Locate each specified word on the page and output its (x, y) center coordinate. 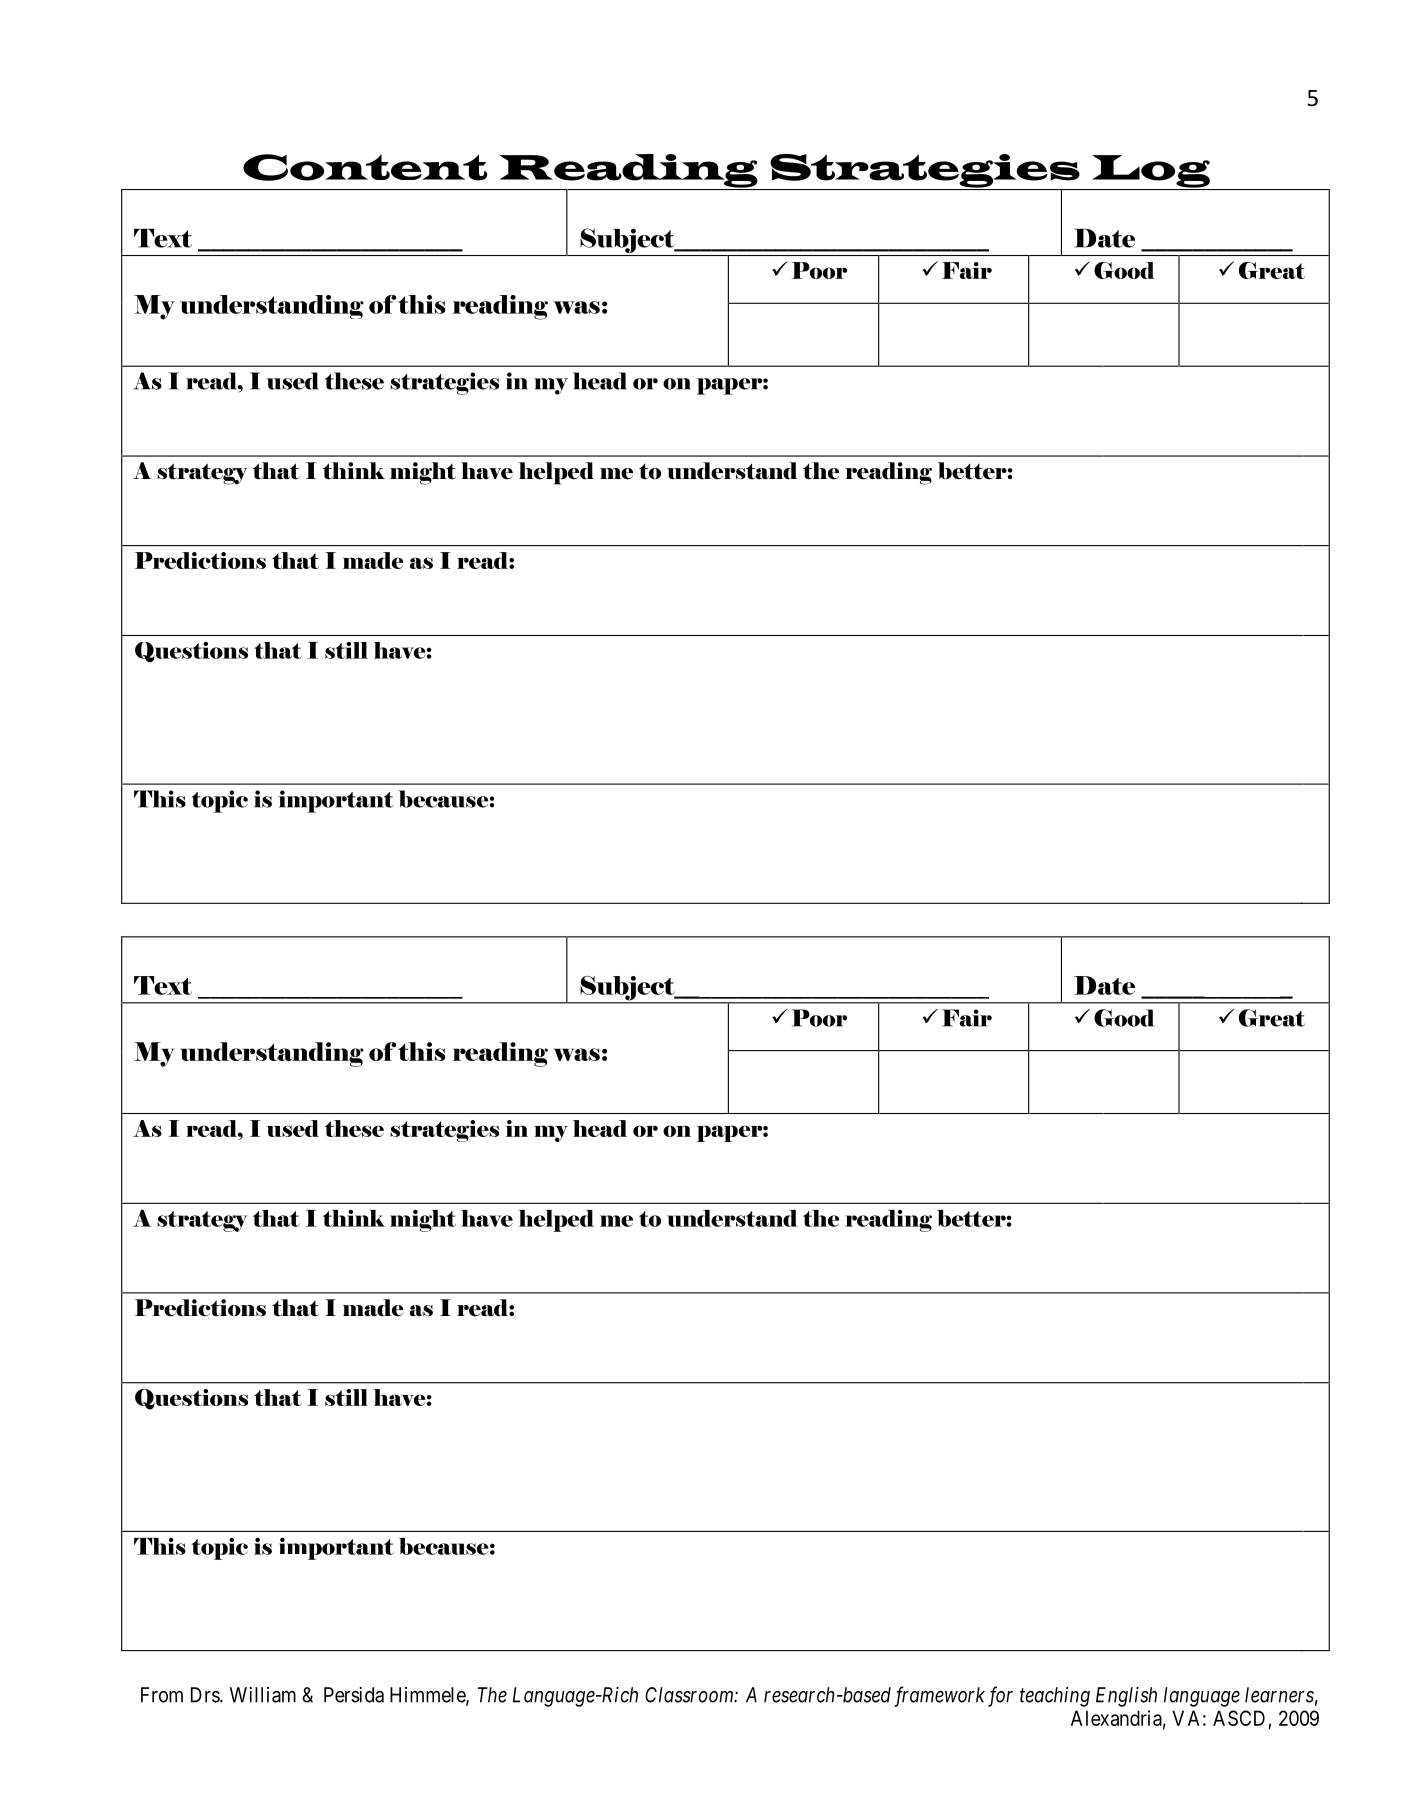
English (1126, 1697)
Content (365, 167)
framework (939, 1696)
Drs (206, 1695)
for (1000, 1696)
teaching (1055, 1697)
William (263, 1695)
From (162, 1695)
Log (1151, 172)
